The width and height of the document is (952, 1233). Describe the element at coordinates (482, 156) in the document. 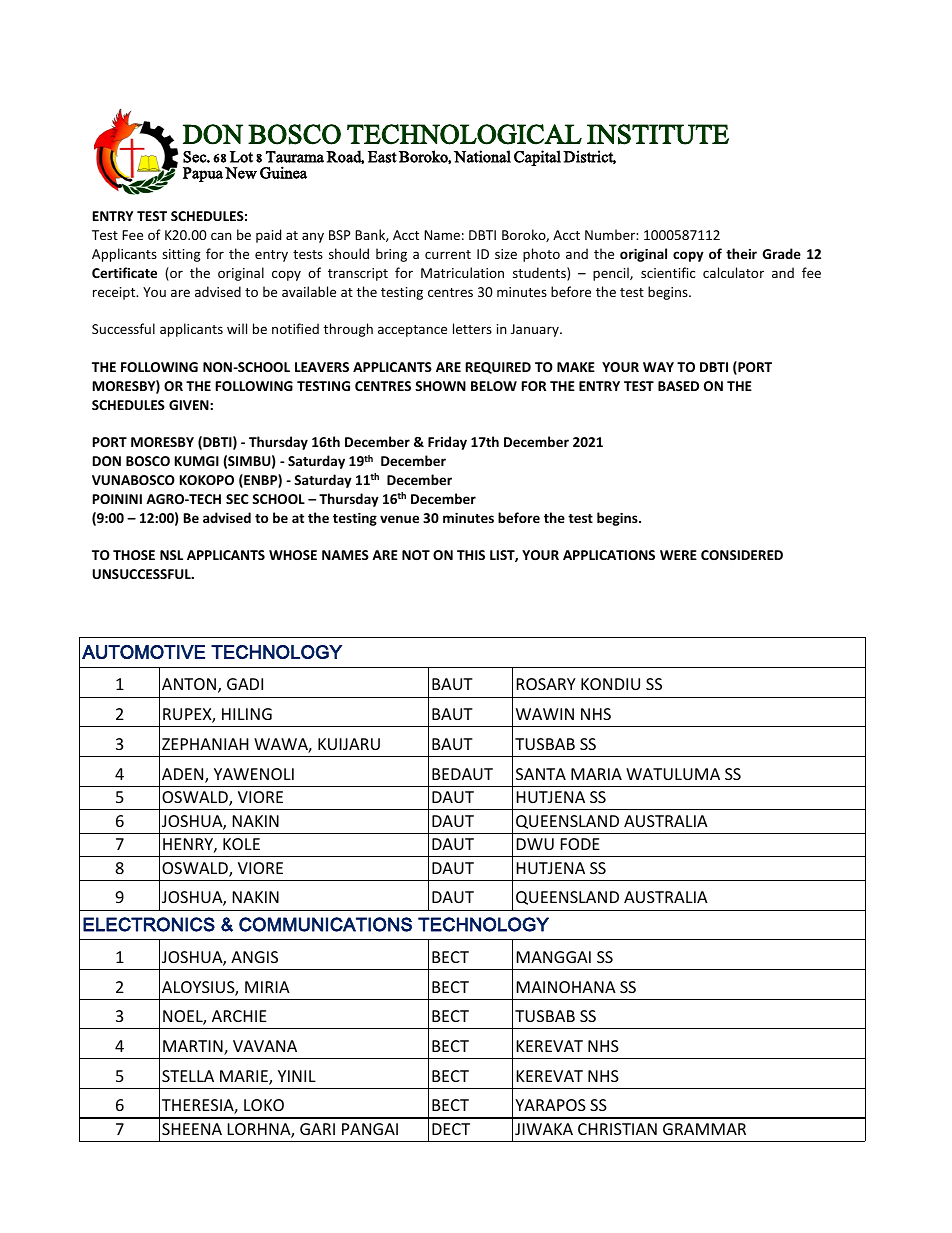

I see `National` at that location.
